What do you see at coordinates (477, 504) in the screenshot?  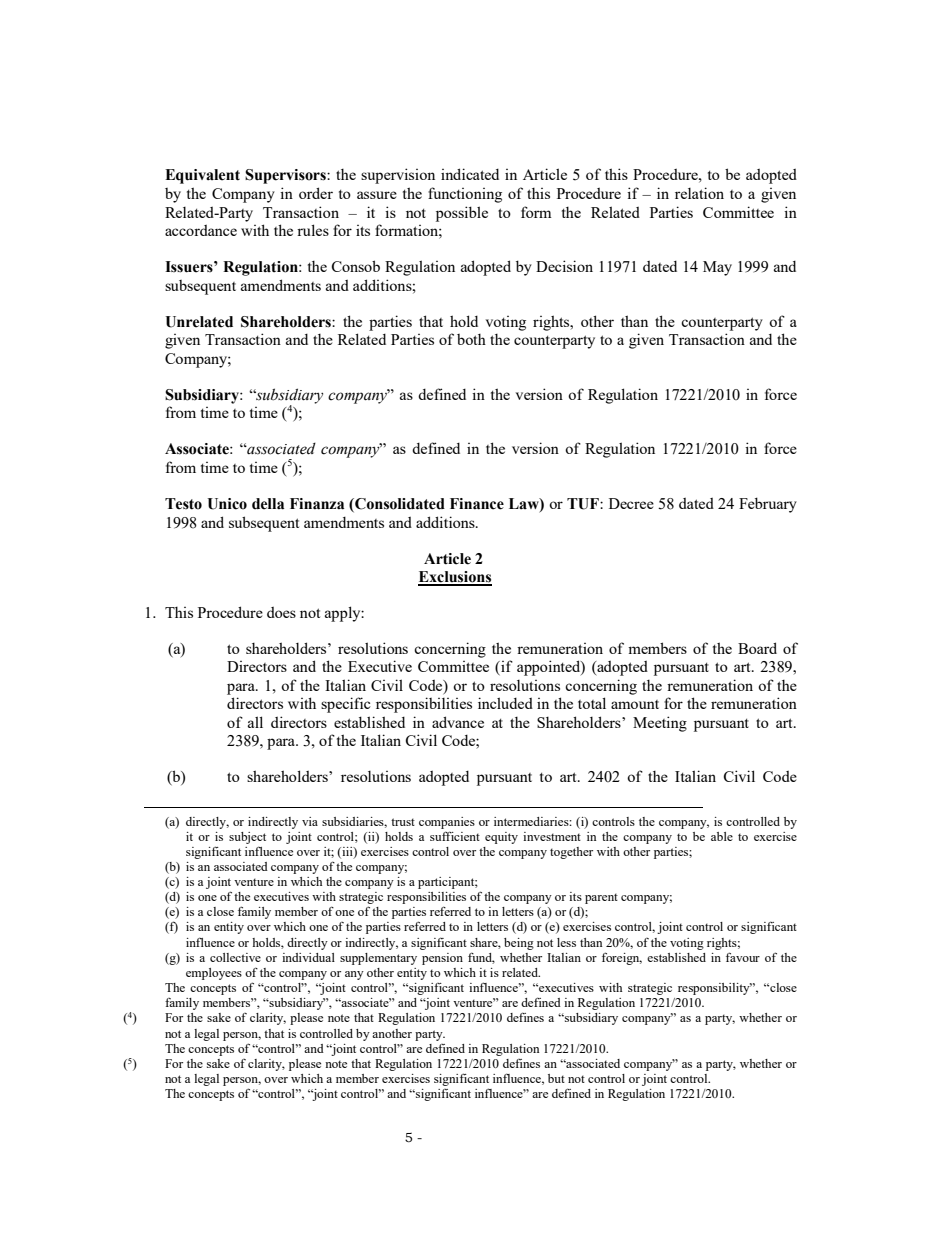 I see `Finance` at bounding box center [477, 504].
